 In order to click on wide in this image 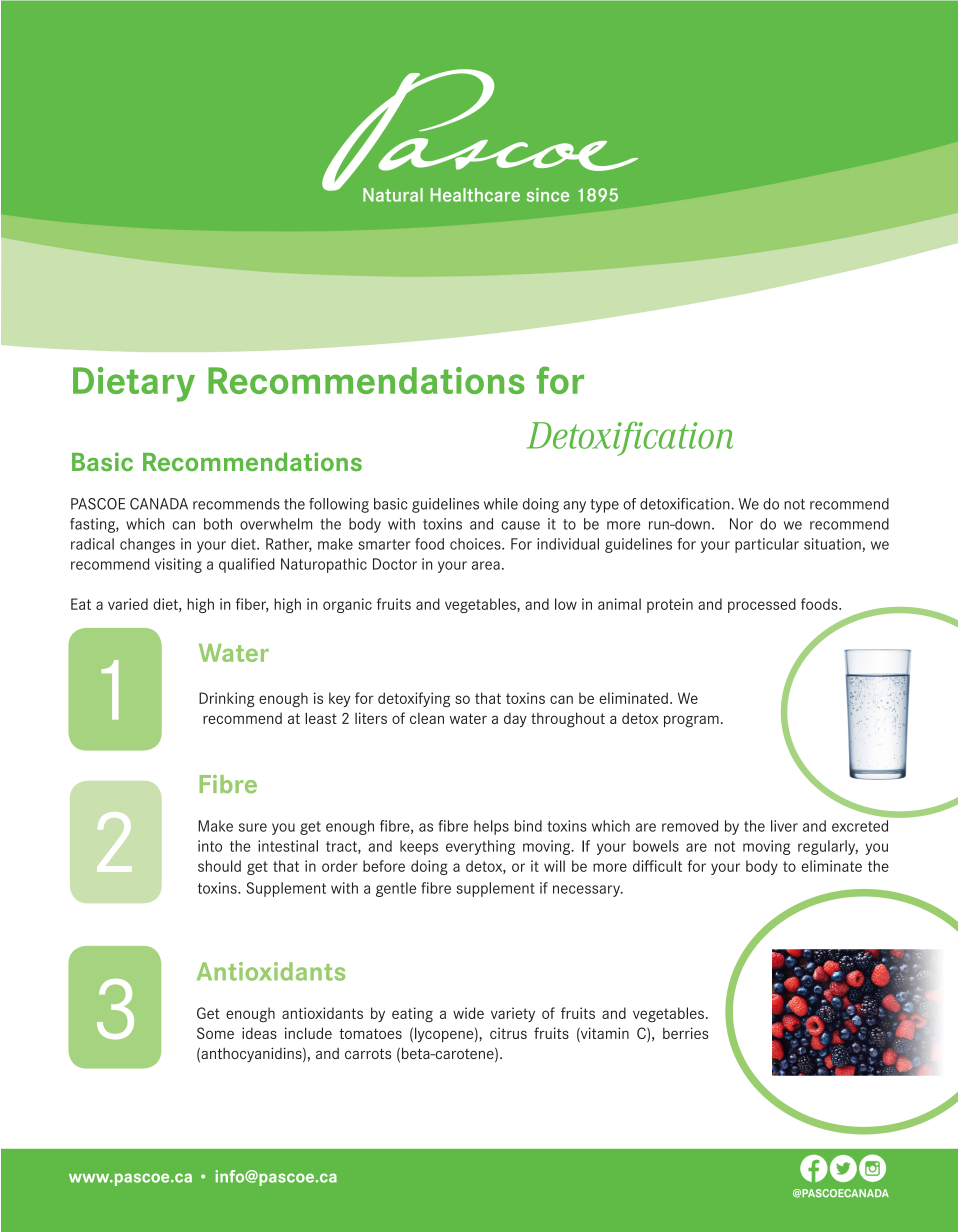, I will do `click(468, 1013)`.
